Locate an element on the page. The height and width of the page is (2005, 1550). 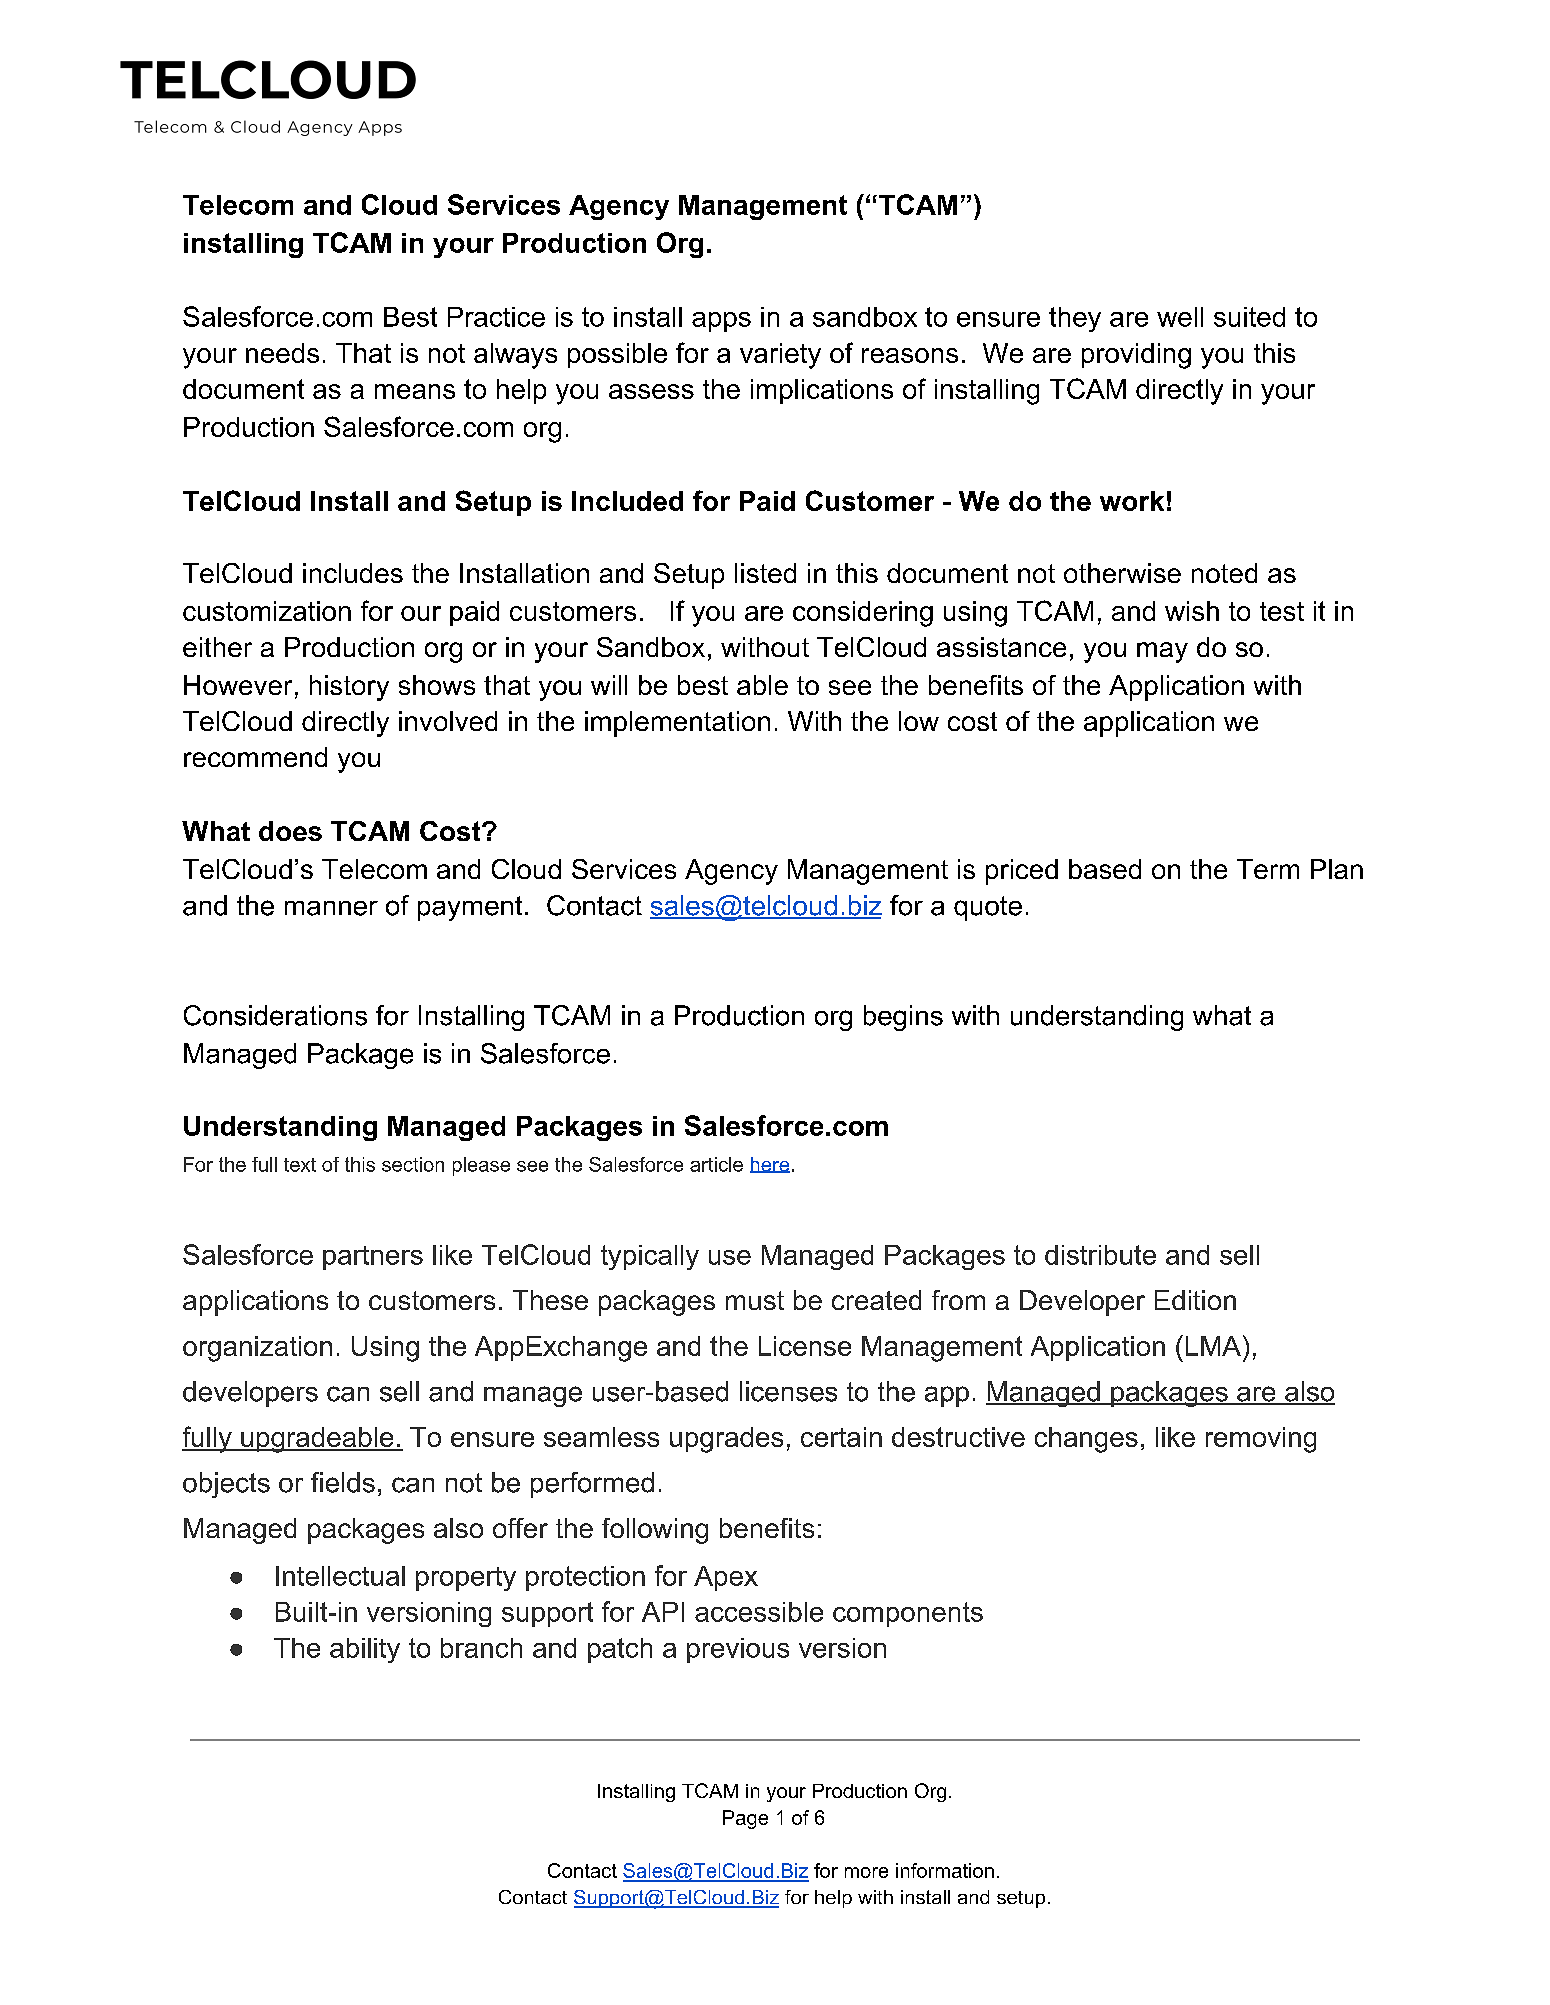
Edition is located at coordinates (1195, 1300).
